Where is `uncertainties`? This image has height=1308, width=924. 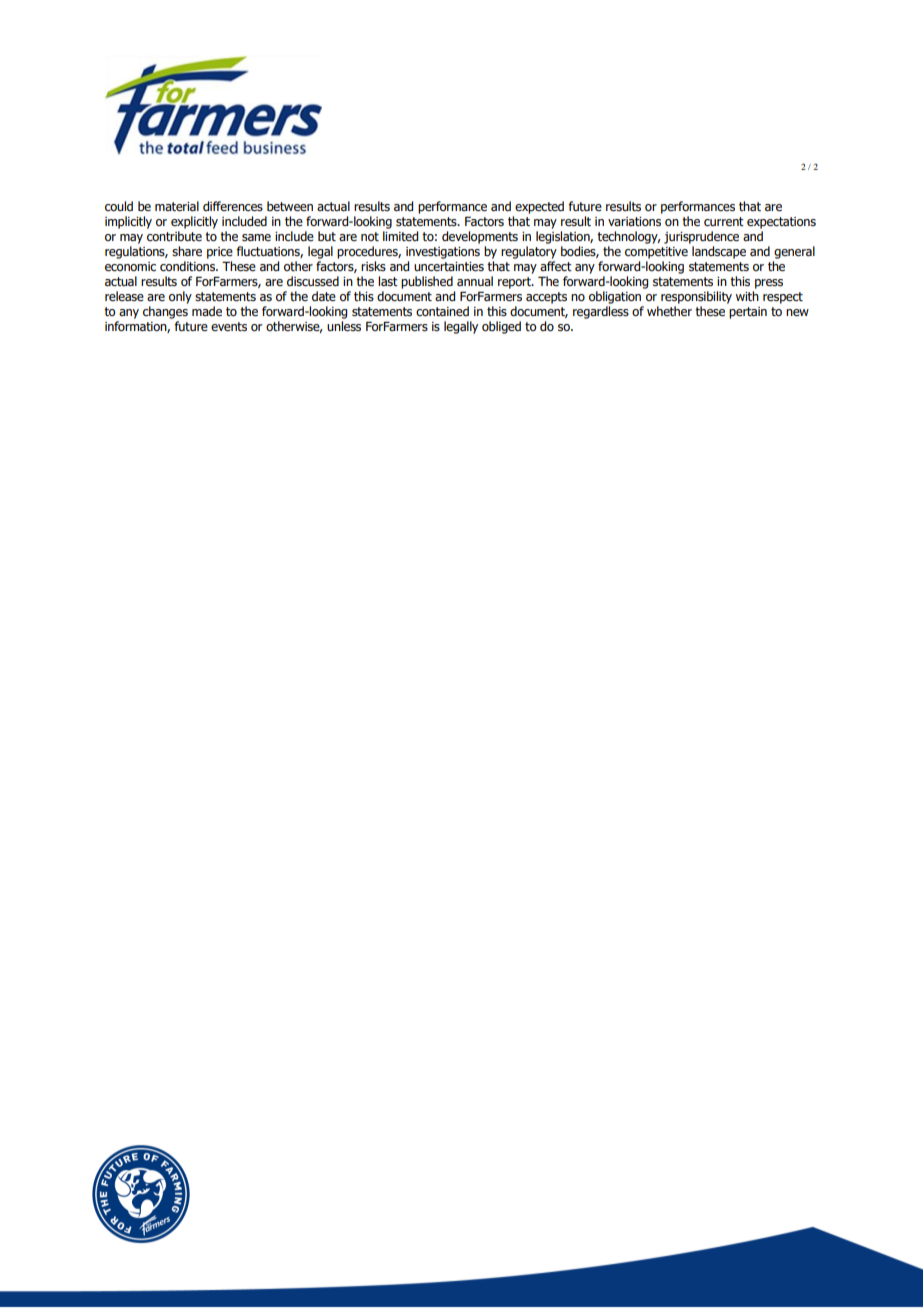
uncertainties is located at coordinates (449, 267).
